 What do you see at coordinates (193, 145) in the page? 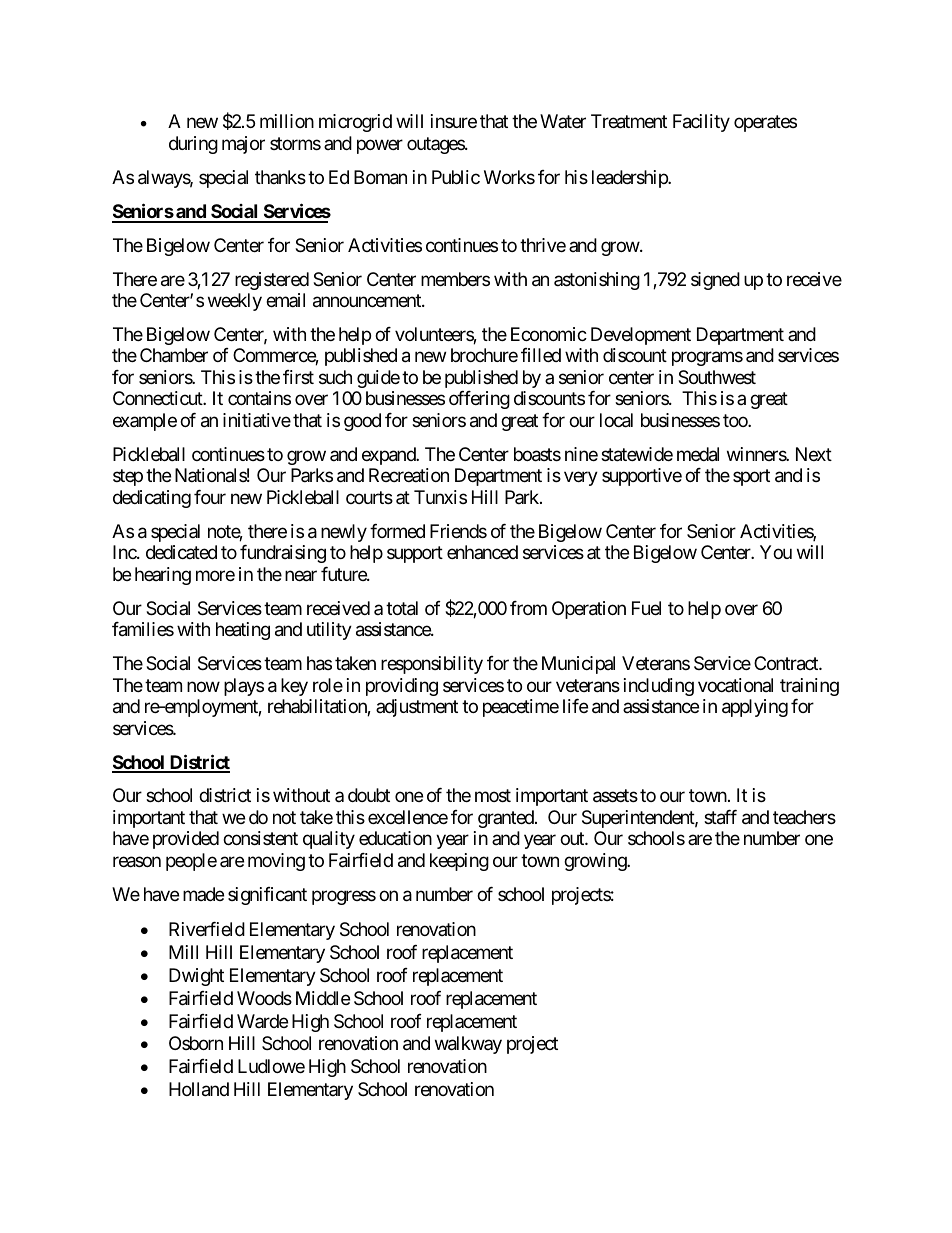
I see `during` at bounding box center [193, 145].
